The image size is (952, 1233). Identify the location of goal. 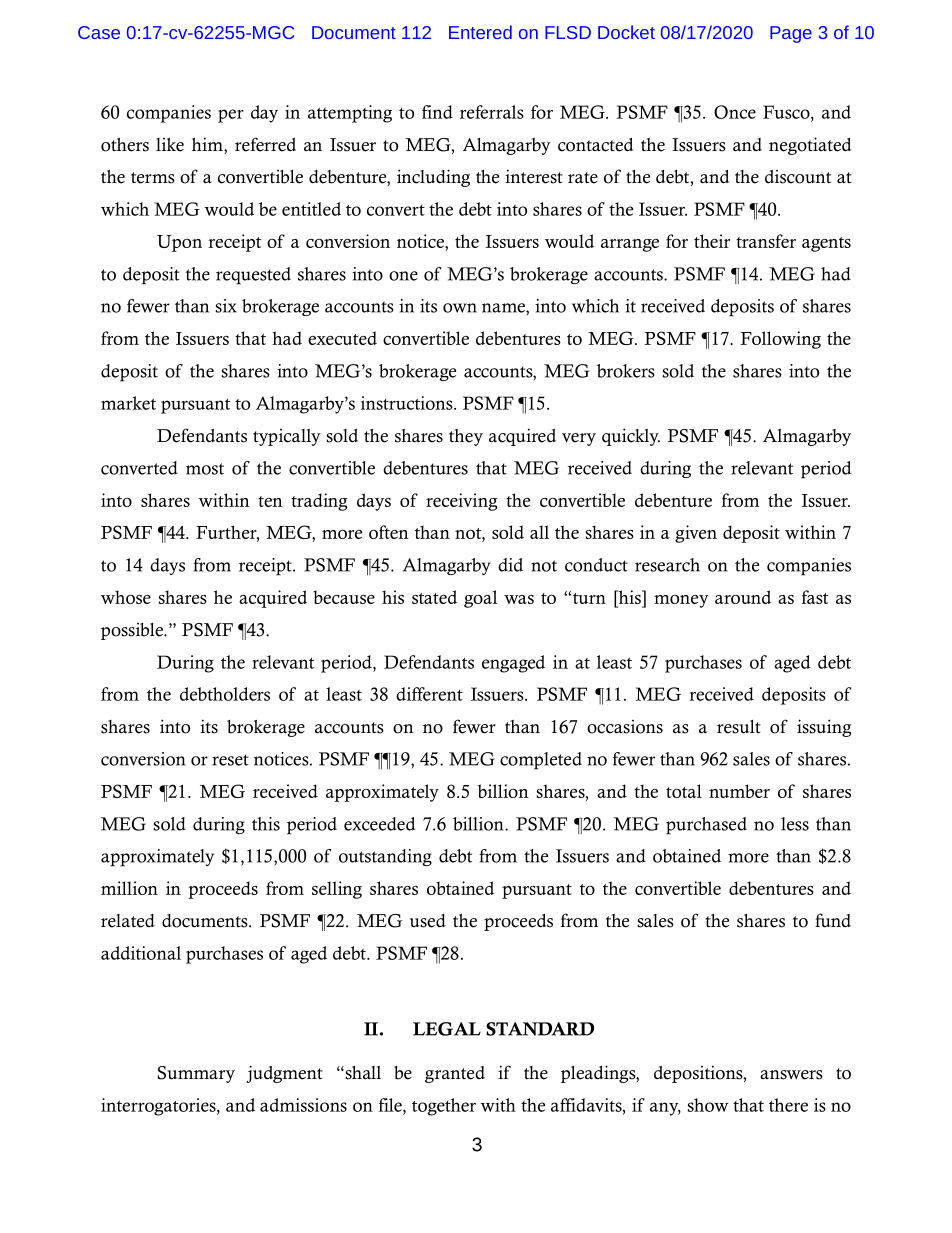
(480, 599).
